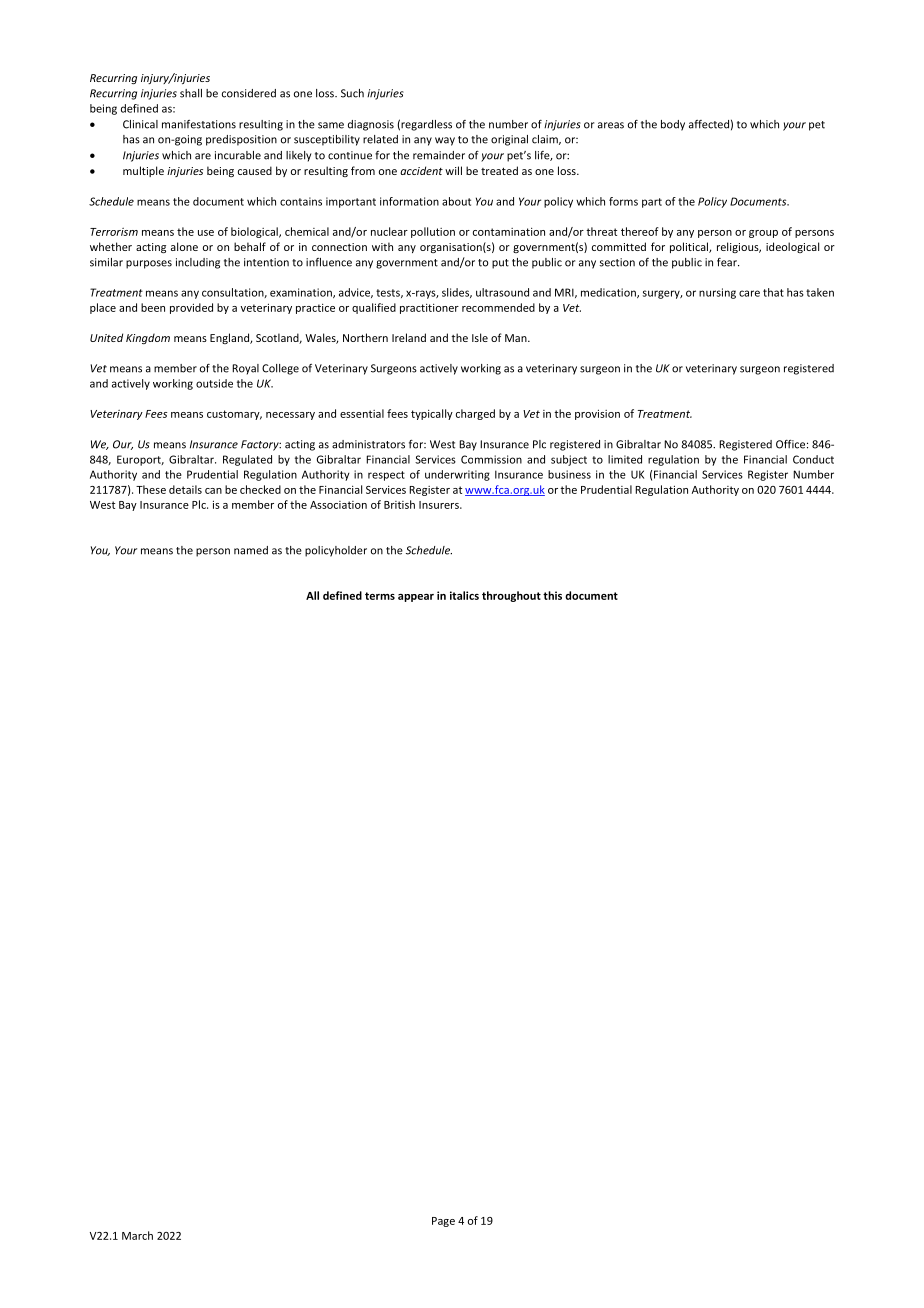 This document has width=924, height=1308. I want to click on terms, so click(380, 596).
